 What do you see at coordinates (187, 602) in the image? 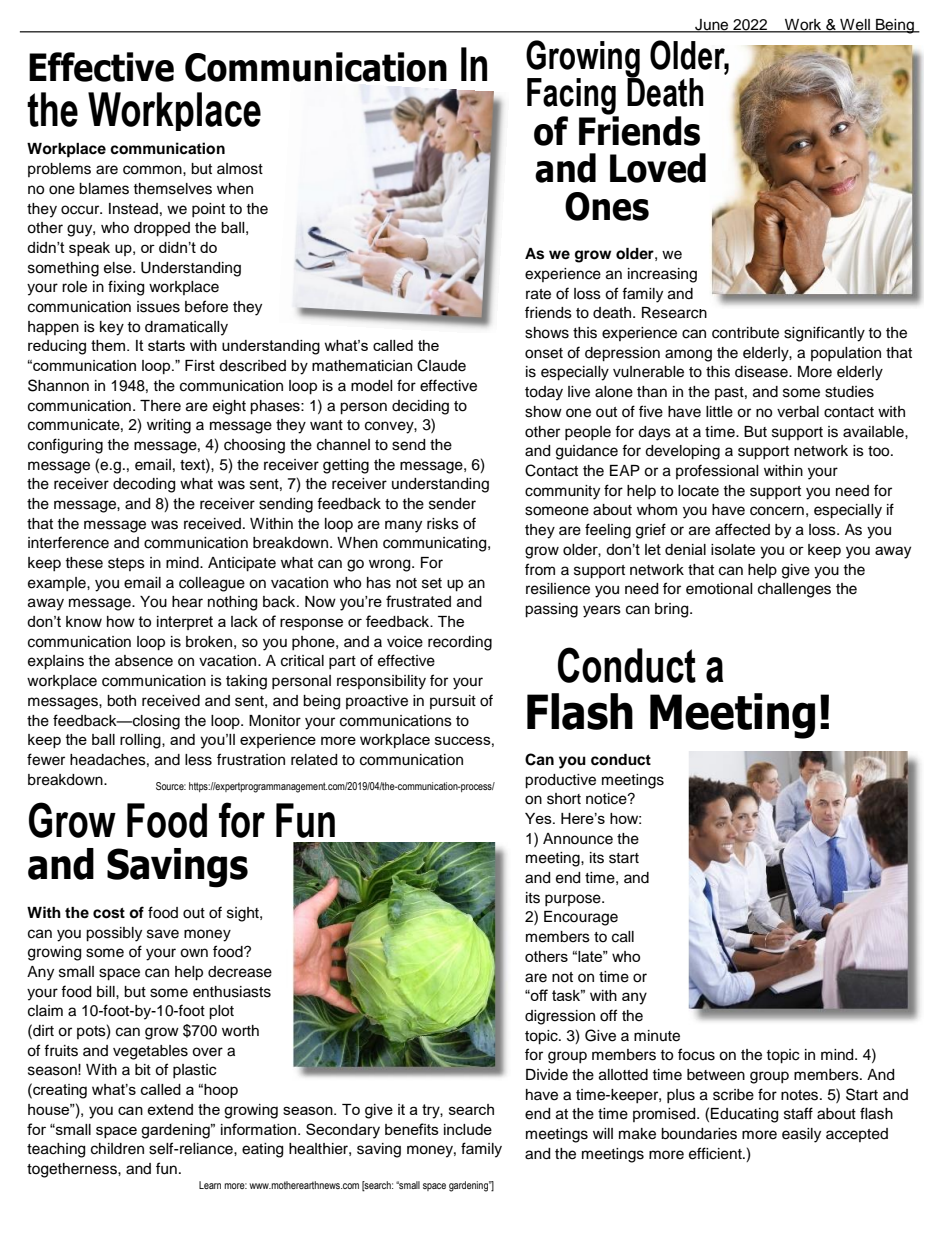
I see `hear` at bounding box center [187, 602].
